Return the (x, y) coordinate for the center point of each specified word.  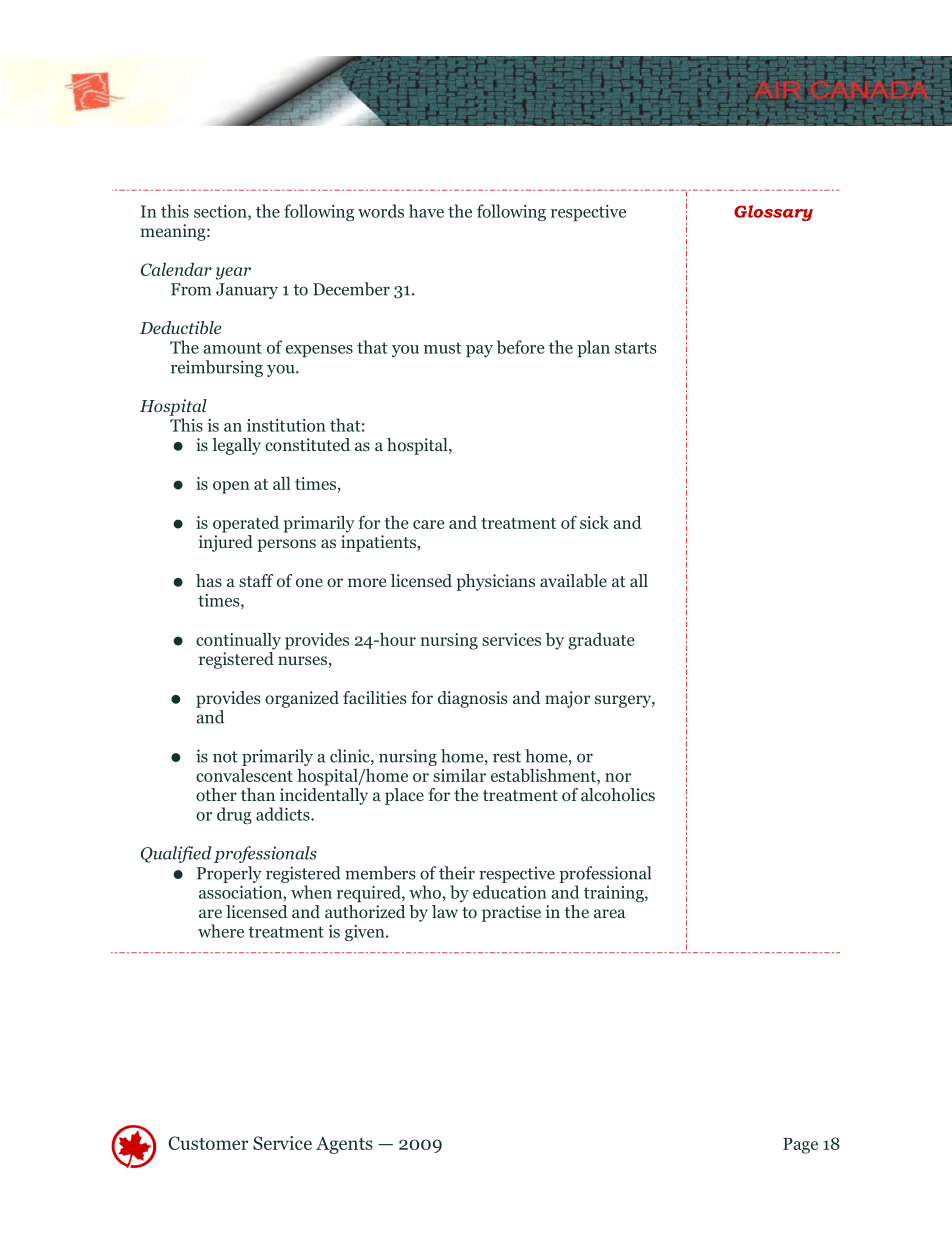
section (221, 212)
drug (234, 815)
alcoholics (618, 795)
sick (594, 522)
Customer (208, 1143)
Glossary (773, 213)
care (428, 524)
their (457, 873)
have (426, 211)
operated (246, 524)
